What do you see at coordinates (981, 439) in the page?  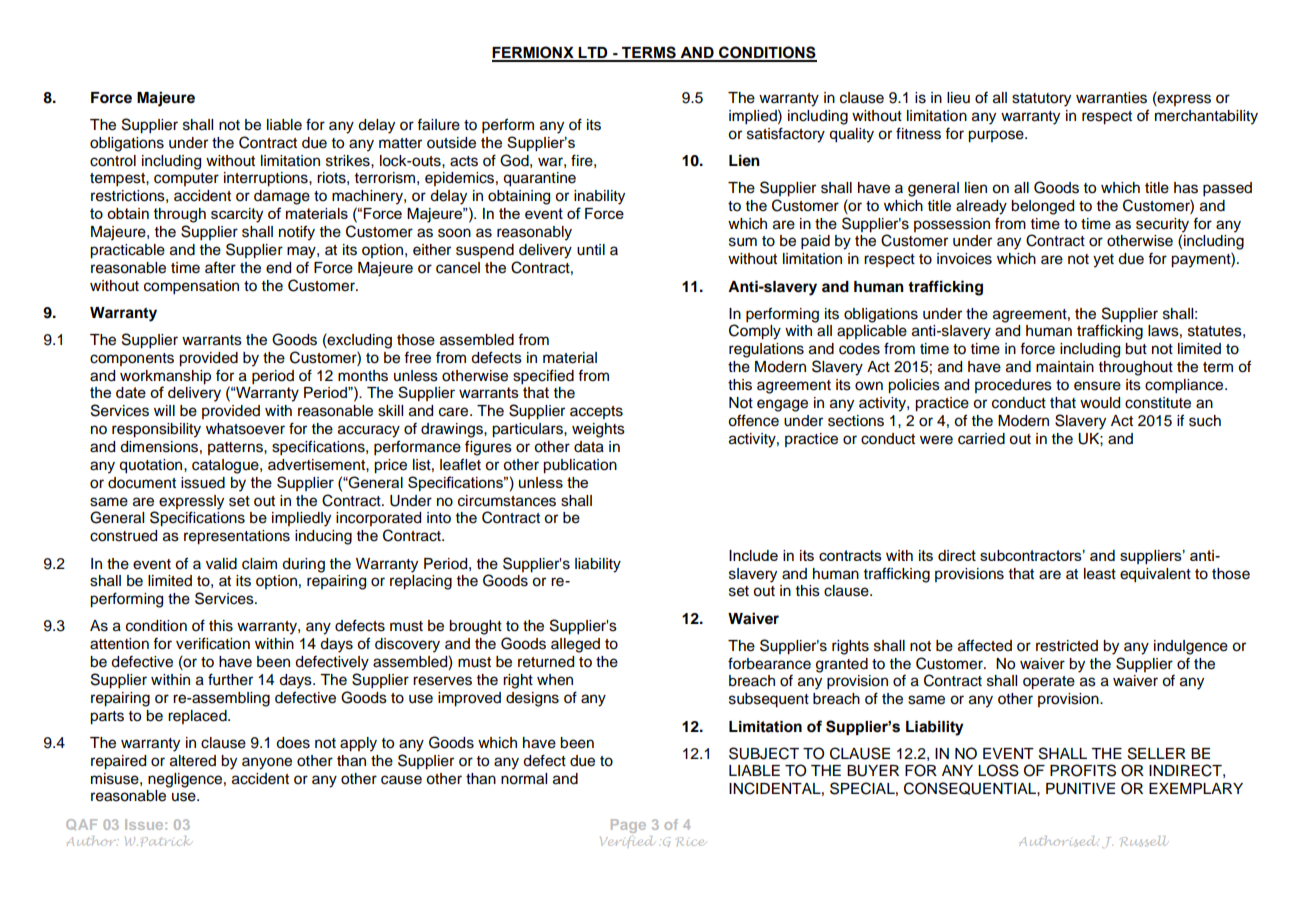 I see `carried` at bounding box center [981, 439].
